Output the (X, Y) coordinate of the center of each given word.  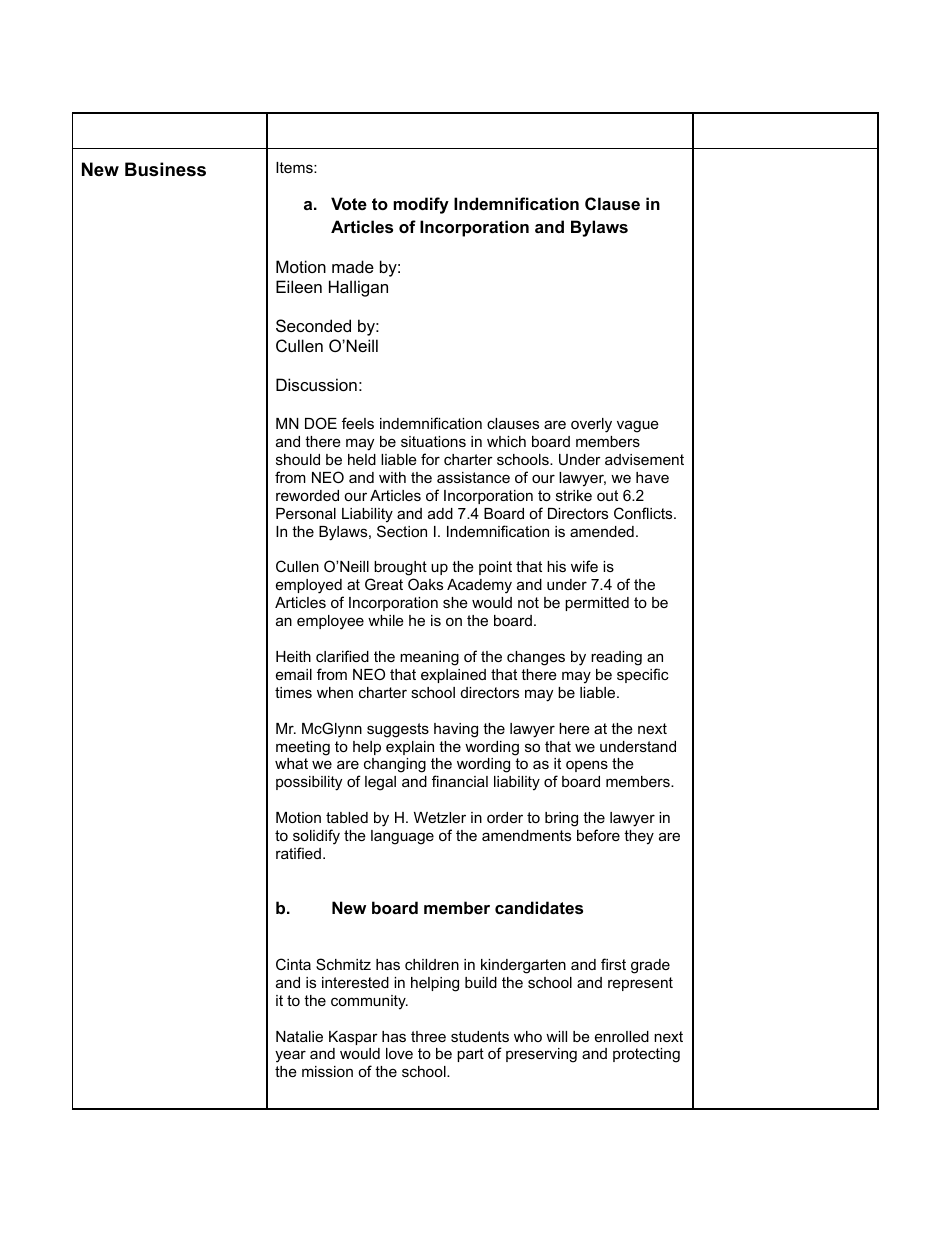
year (290, 1056)
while (386, 620)
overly (591, 425)
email (294, 674)
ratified (298, 853)
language (402, 837)
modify (421, 205)
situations (433, 441)
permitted (597, 604)
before (598, 835)
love (399, 1053)
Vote (349, 203)
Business (165, 169)
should (298, 459)
